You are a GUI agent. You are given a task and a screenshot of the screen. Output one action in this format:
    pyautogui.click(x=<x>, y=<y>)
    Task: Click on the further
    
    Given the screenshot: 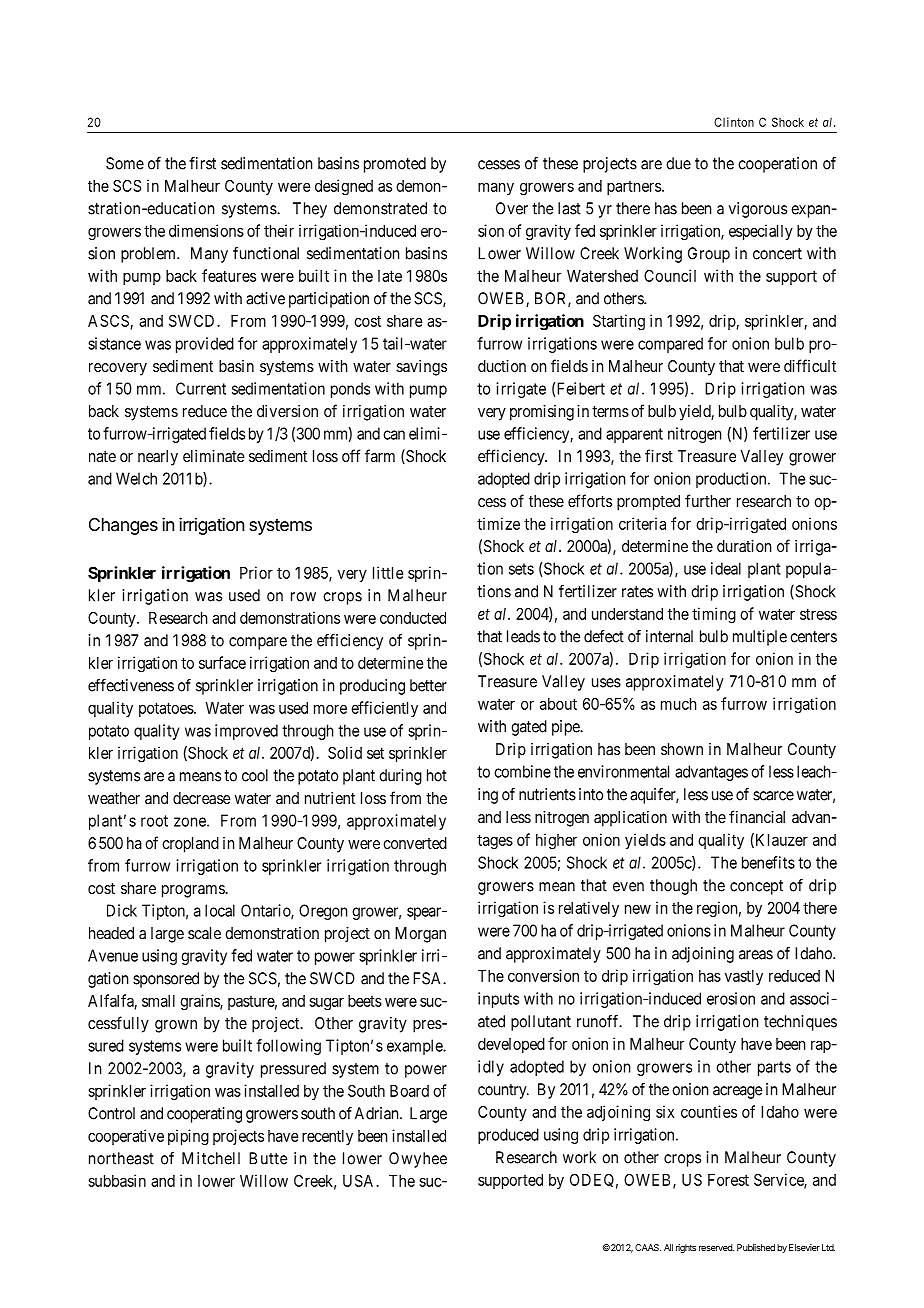 What is the action you would take?
    pyautogui.click(x=708, y=500)
